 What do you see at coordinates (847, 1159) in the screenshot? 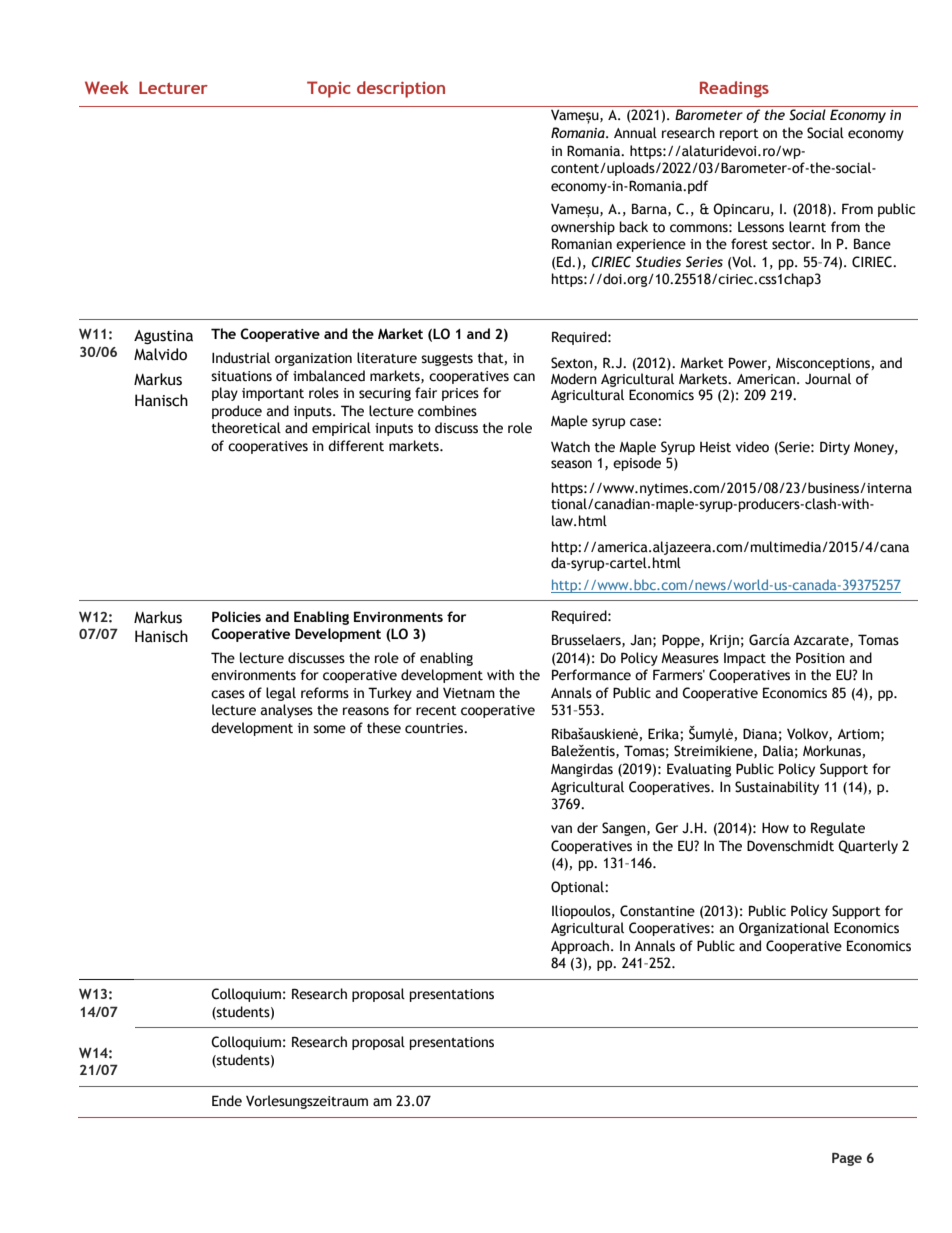
I see `Page` at bounding box center [847, 1159].
